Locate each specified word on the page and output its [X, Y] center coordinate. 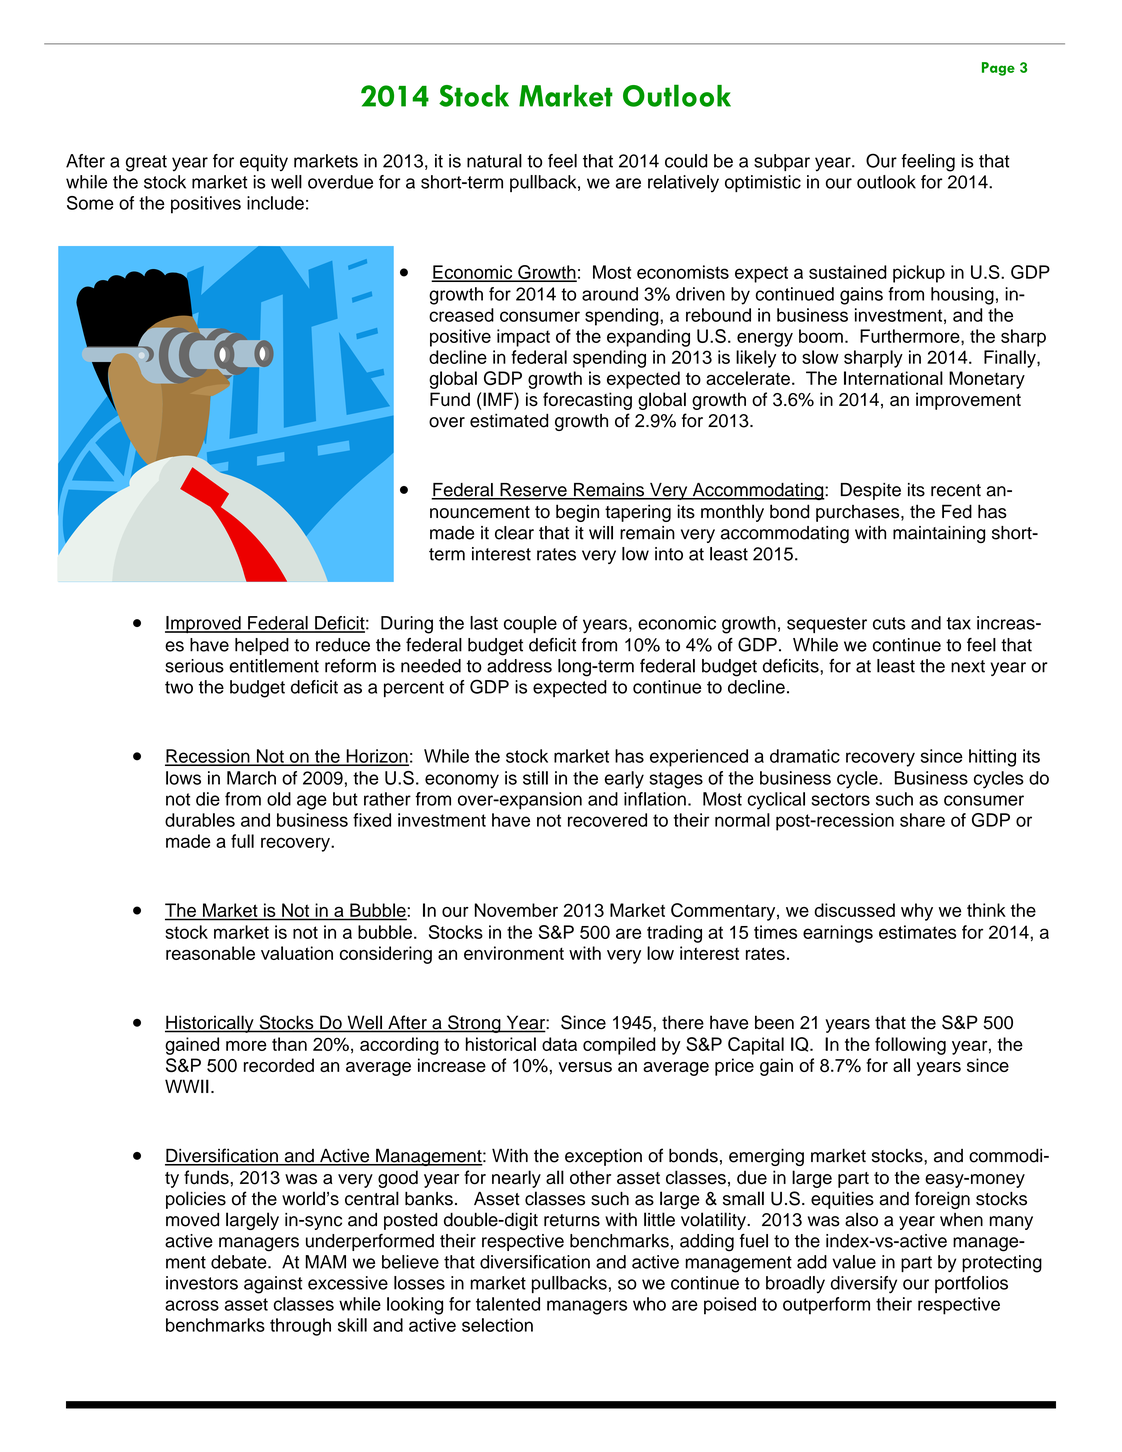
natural [494, 161]
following [910, 1046]
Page [998, 69]
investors [202, 1283]
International [893, 378]
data [559, 1044]
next [968, 666]
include [275, 203]
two [179, 687]
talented [508, 1304]
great [146, 163]
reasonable [210, 953]
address [519, 666]
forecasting [587, 401]
